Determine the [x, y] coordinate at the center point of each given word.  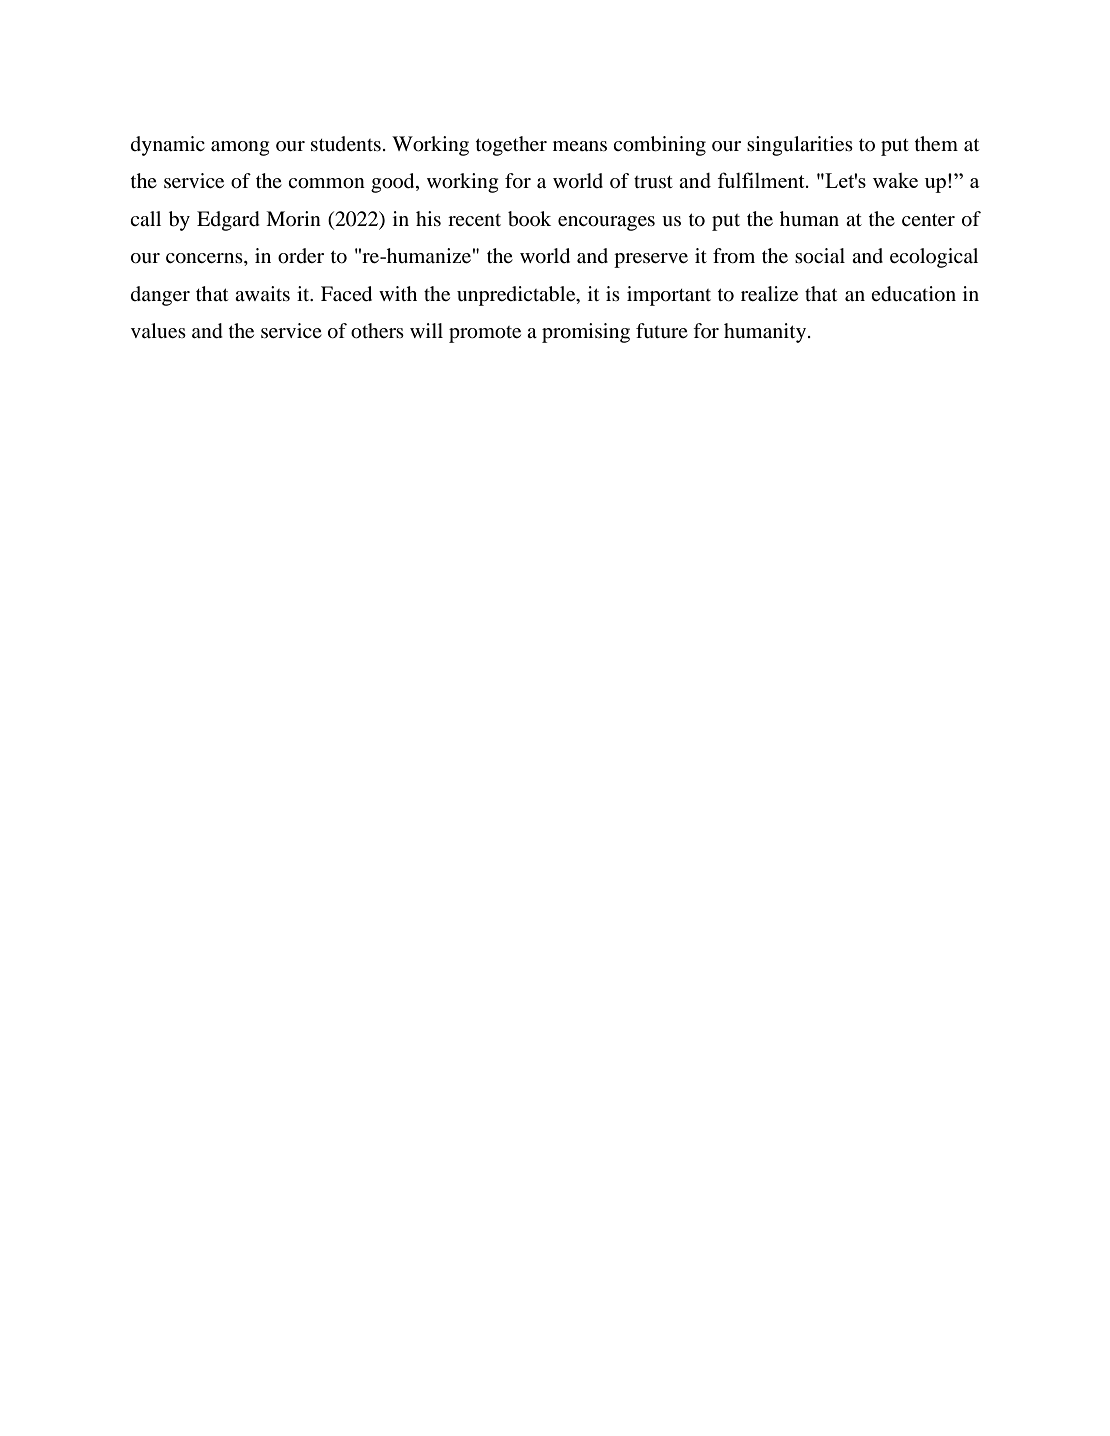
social [820, 256]
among [240, 148]
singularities [800, 146]
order [301, 256]
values [158, 330]
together [511, 146]
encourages [606, 223]
